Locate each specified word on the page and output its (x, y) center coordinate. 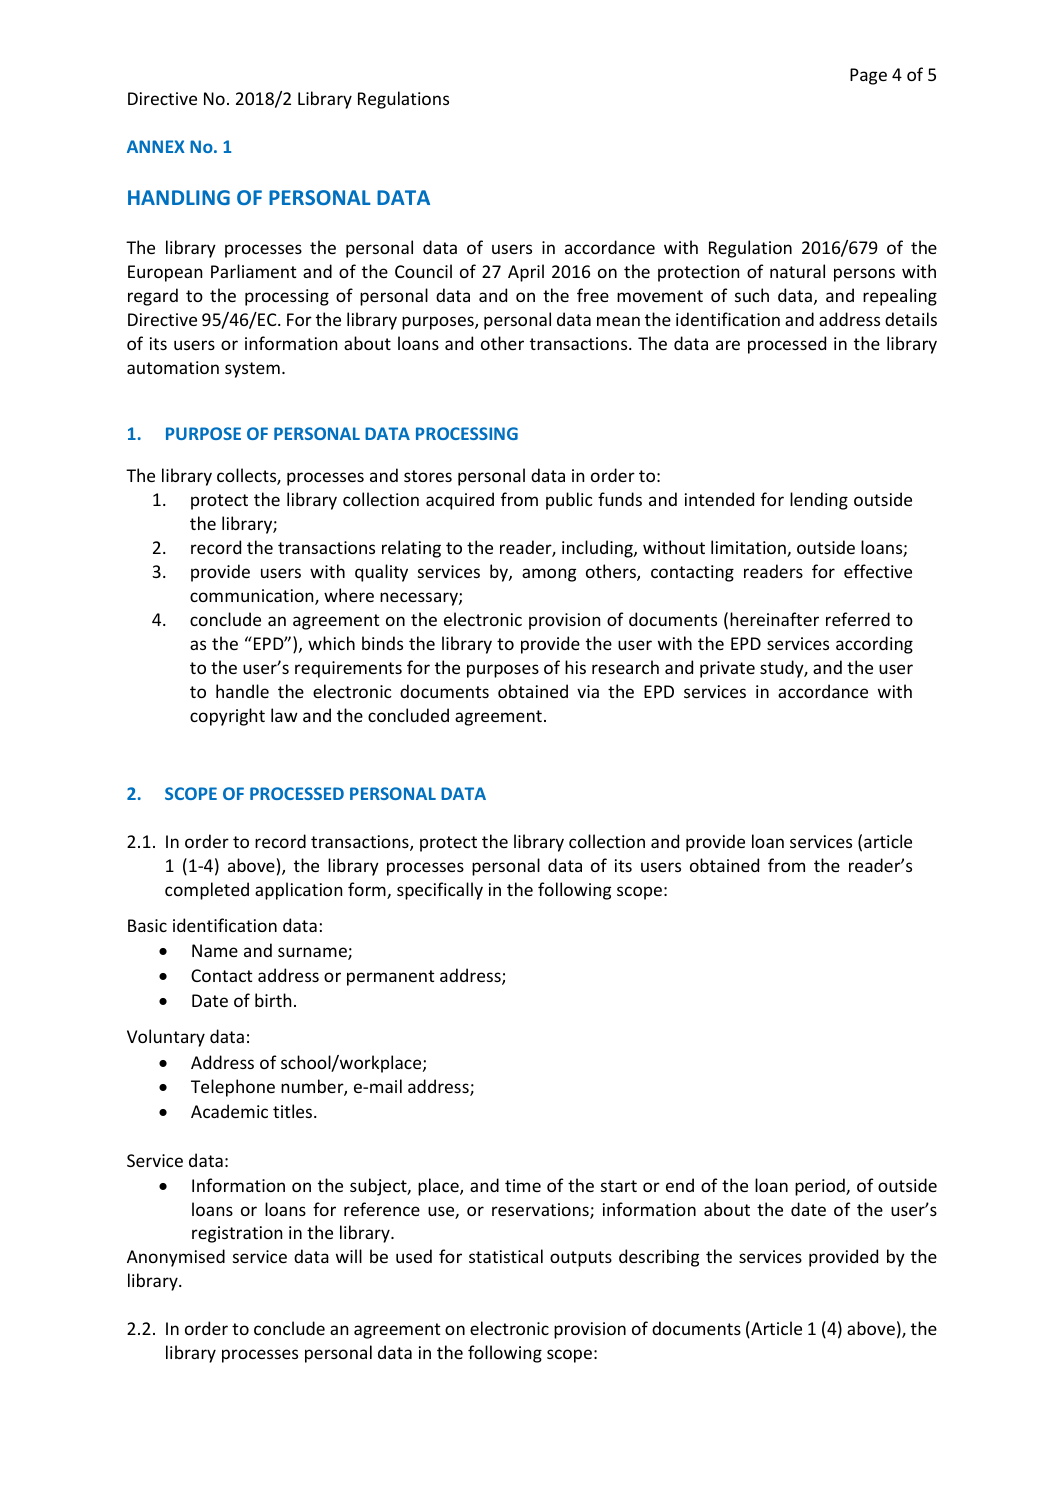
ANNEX (156, 146)
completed (207, 891)
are (728, 345)
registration (237, 1234)
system (252, 370)
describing (659, 1258)
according (874, 645)
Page (868, 76)
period (821, 1187)
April (526, 273)
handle (242, 691)
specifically (440, 891)
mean (618, 321)
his (575, 667)
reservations (541, 1211)
